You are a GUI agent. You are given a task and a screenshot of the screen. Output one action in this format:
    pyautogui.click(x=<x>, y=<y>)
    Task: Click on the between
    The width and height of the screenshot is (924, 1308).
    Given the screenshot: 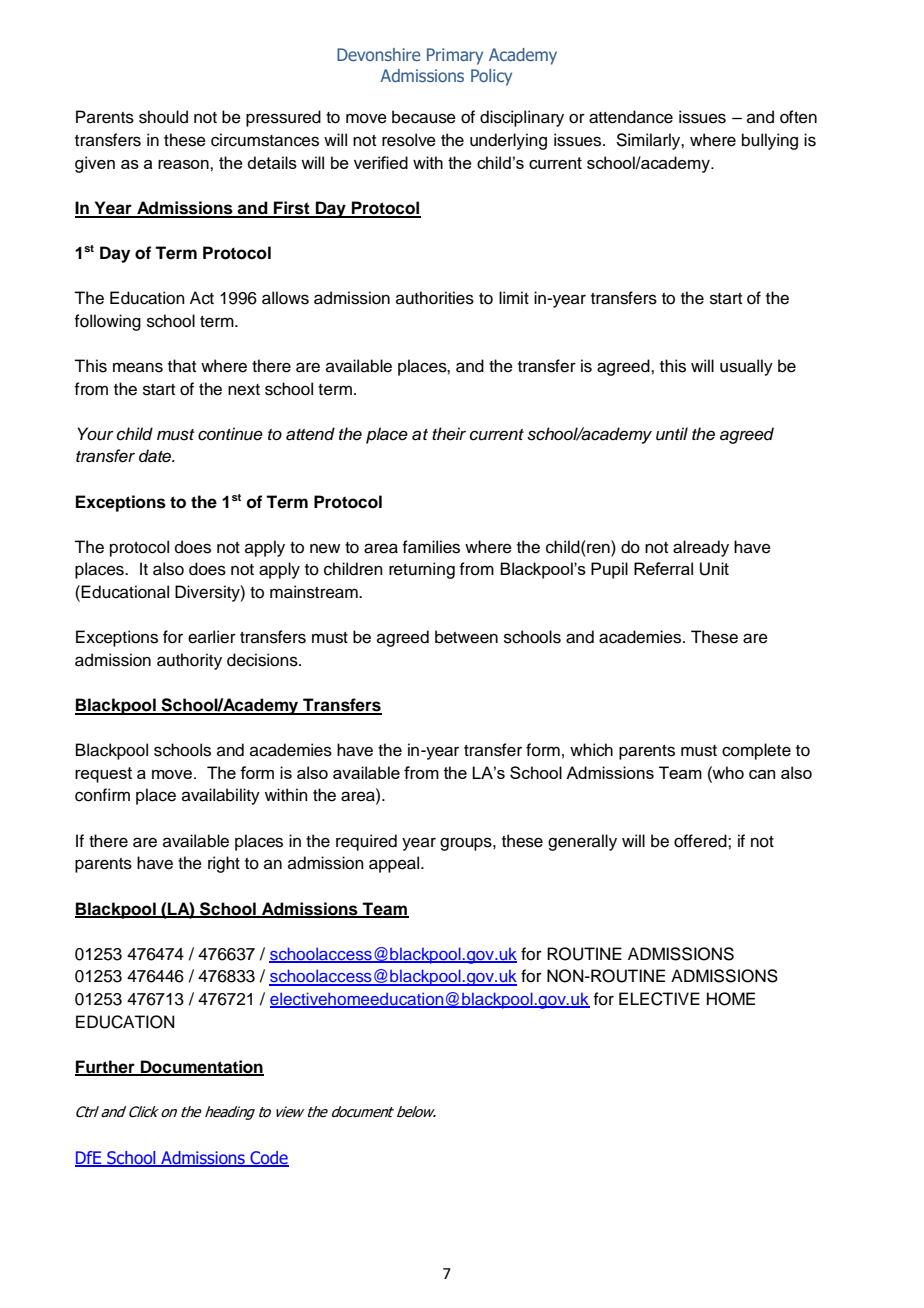 What is the action you would take?
    pyautogui.click(x=466, y=637)
